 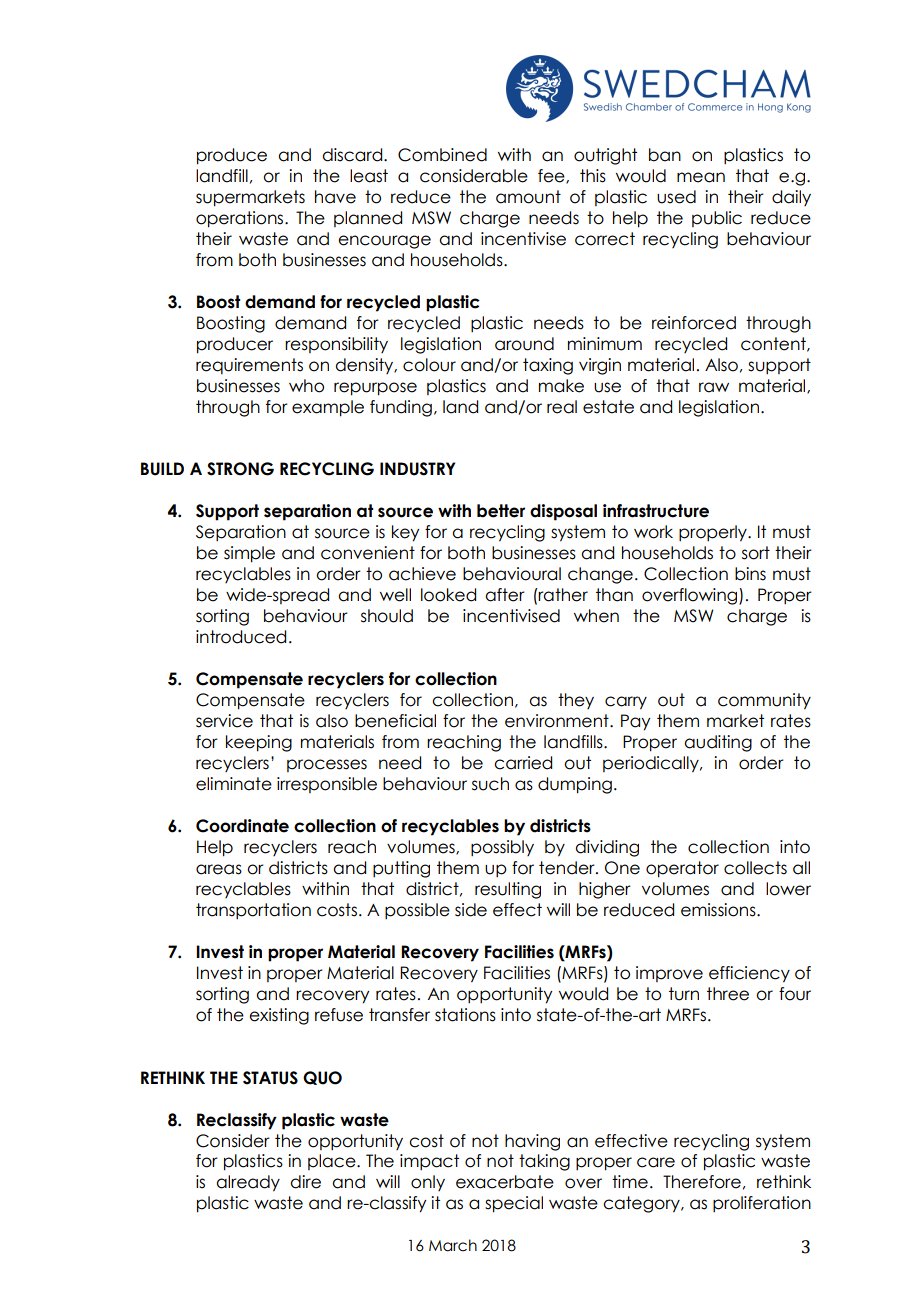 I want to click on raw, so click(x=714, y=387).
